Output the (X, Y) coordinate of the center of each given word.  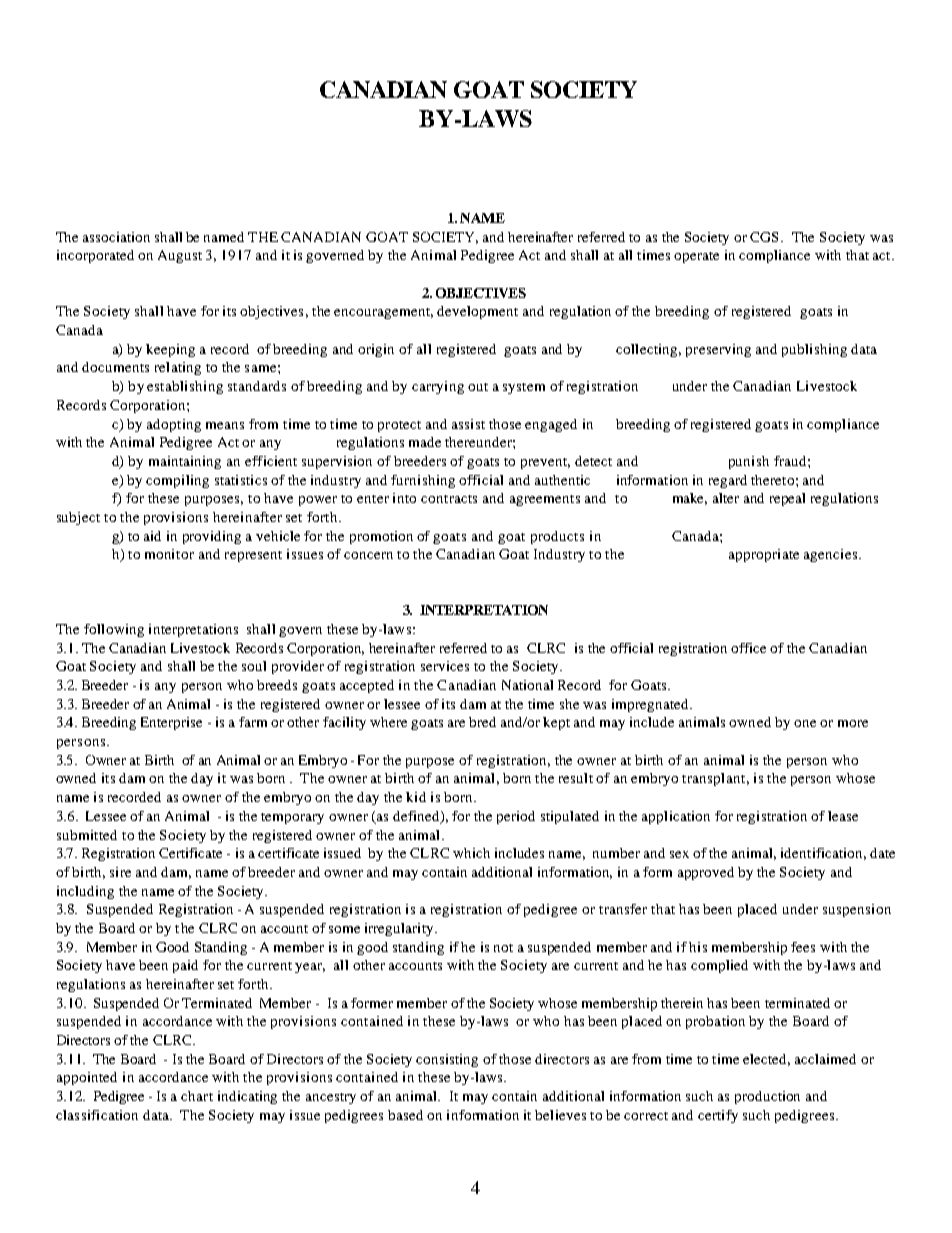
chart (197, 1096)
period (516, 817)
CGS (766, 237)
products (557, 537)
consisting (447, 1060)
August (180, 256)
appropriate (764, 555)
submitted (87, 835)
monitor (169, 554)
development (477, 312)
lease (843, 816)
